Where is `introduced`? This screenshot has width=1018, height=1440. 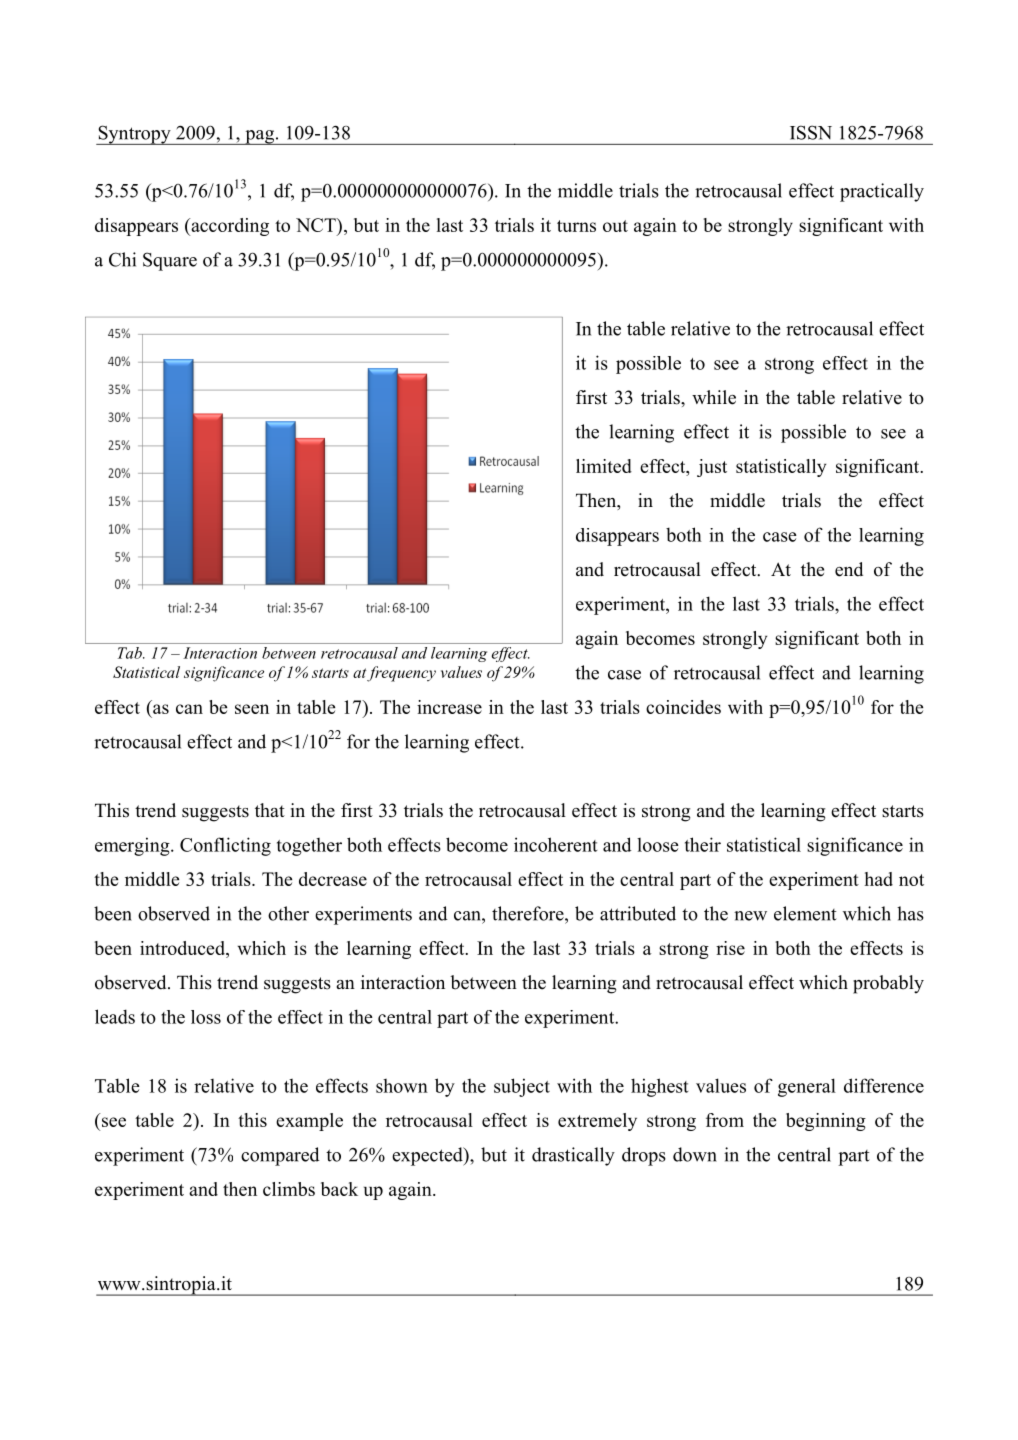 introduced is located at coordinates (183, 948).
